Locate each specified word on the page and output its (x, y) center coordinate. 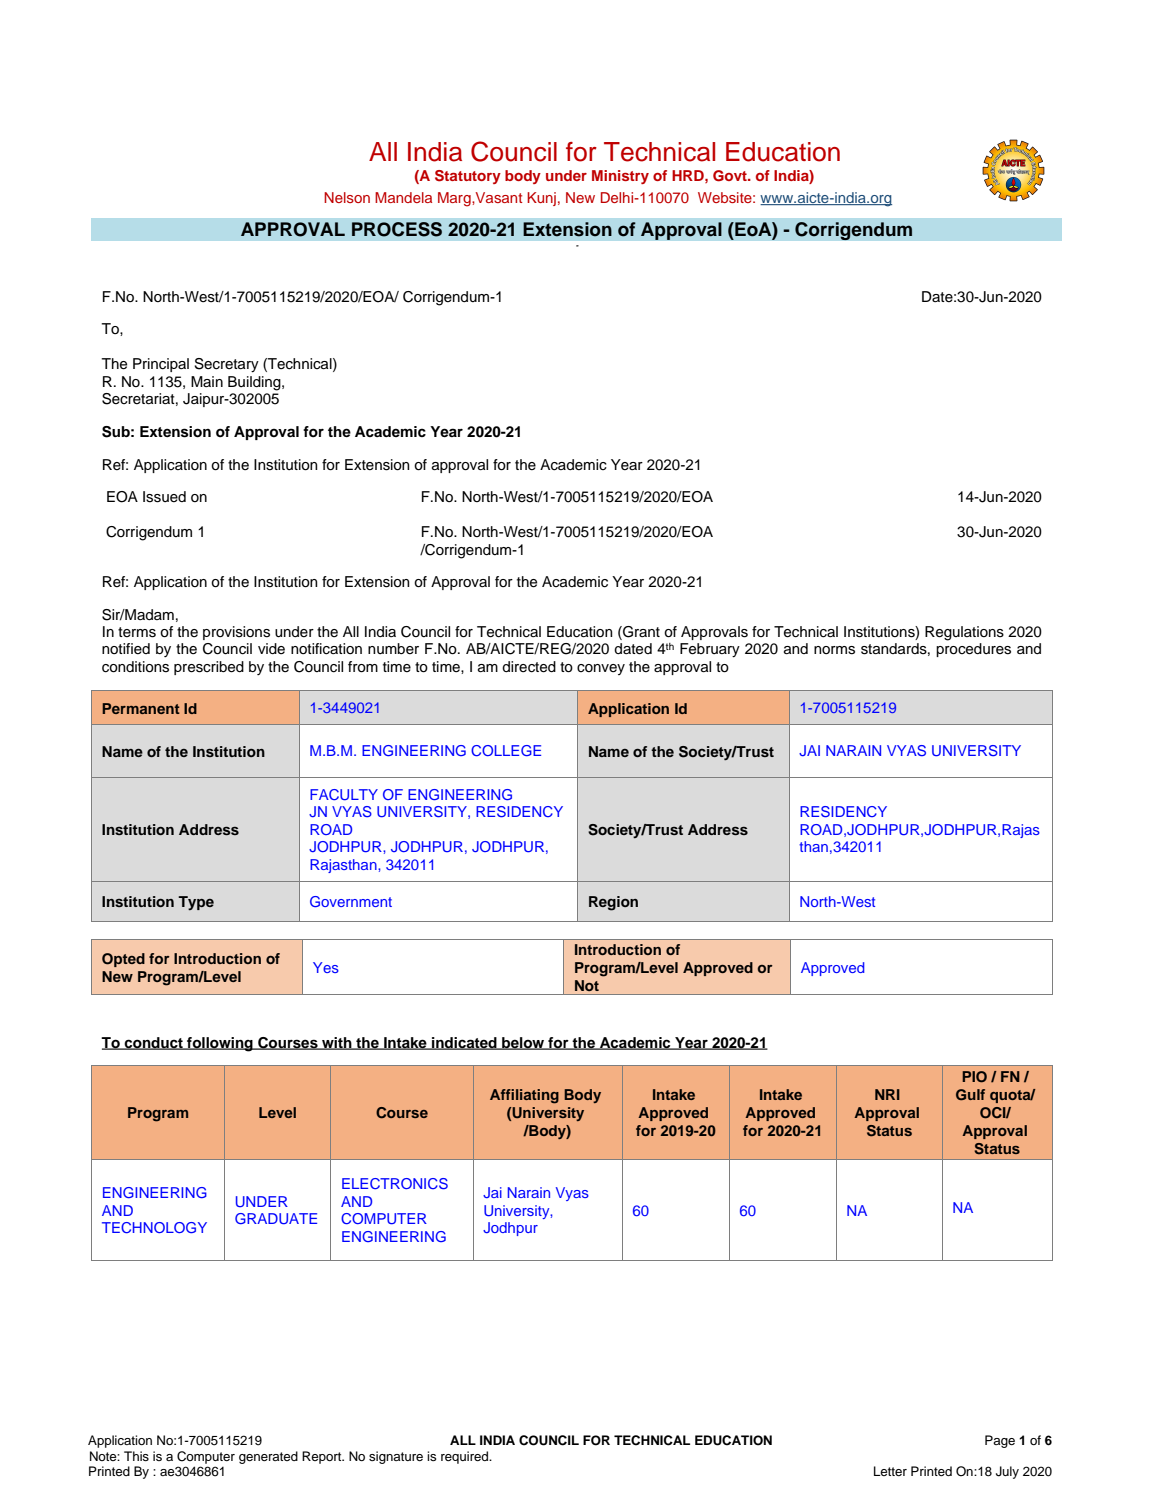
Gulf (970, 1095)
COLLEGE (506, 750)
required (466, 1457)
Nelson (347, 197)
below (523, 1043)
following (220, 1044)
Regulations (964, 633)
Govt (731, 176)
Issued (164, 497)
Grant (640, 633)
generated (268, 1457)
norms (834, 650)
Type (196, 903)
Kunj (541, 199)
